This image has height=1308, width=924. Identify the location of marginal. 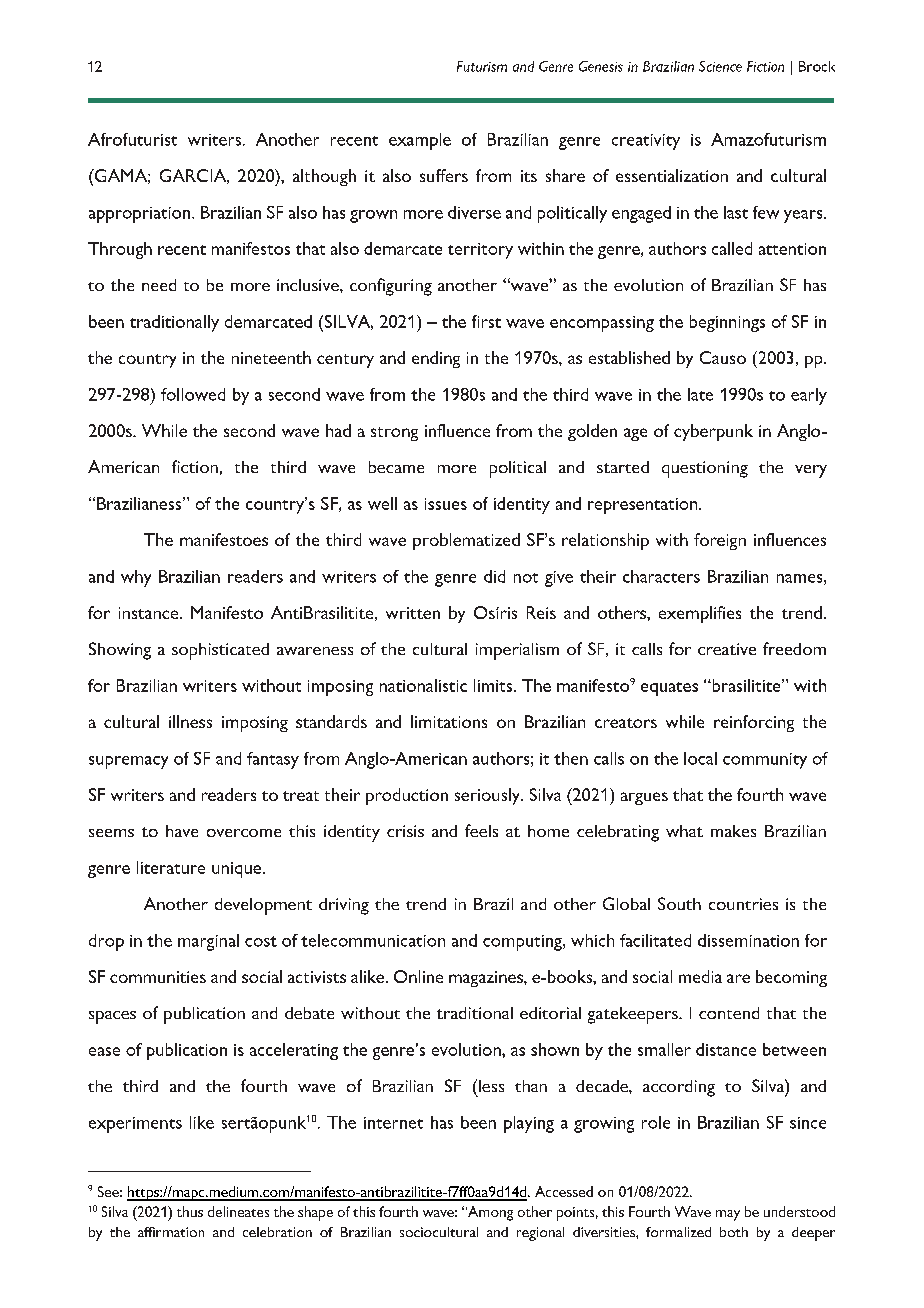
(208, 942).
